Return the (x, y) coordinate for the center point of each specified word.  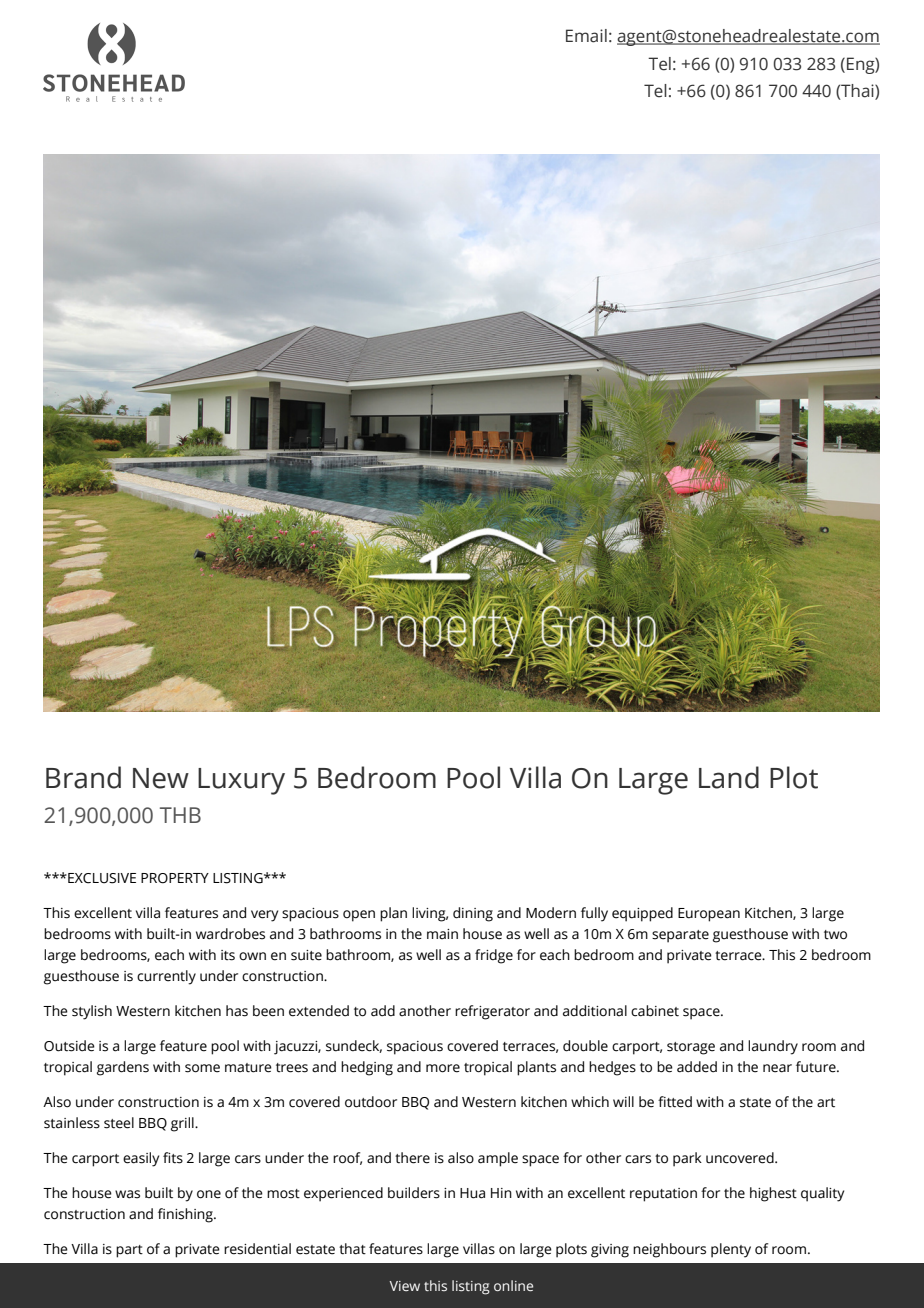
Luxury (241, 781)
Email (586, 36)
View (404, 1286)
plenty (731, 1250)
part (129, 1251)
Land (729, 777)
